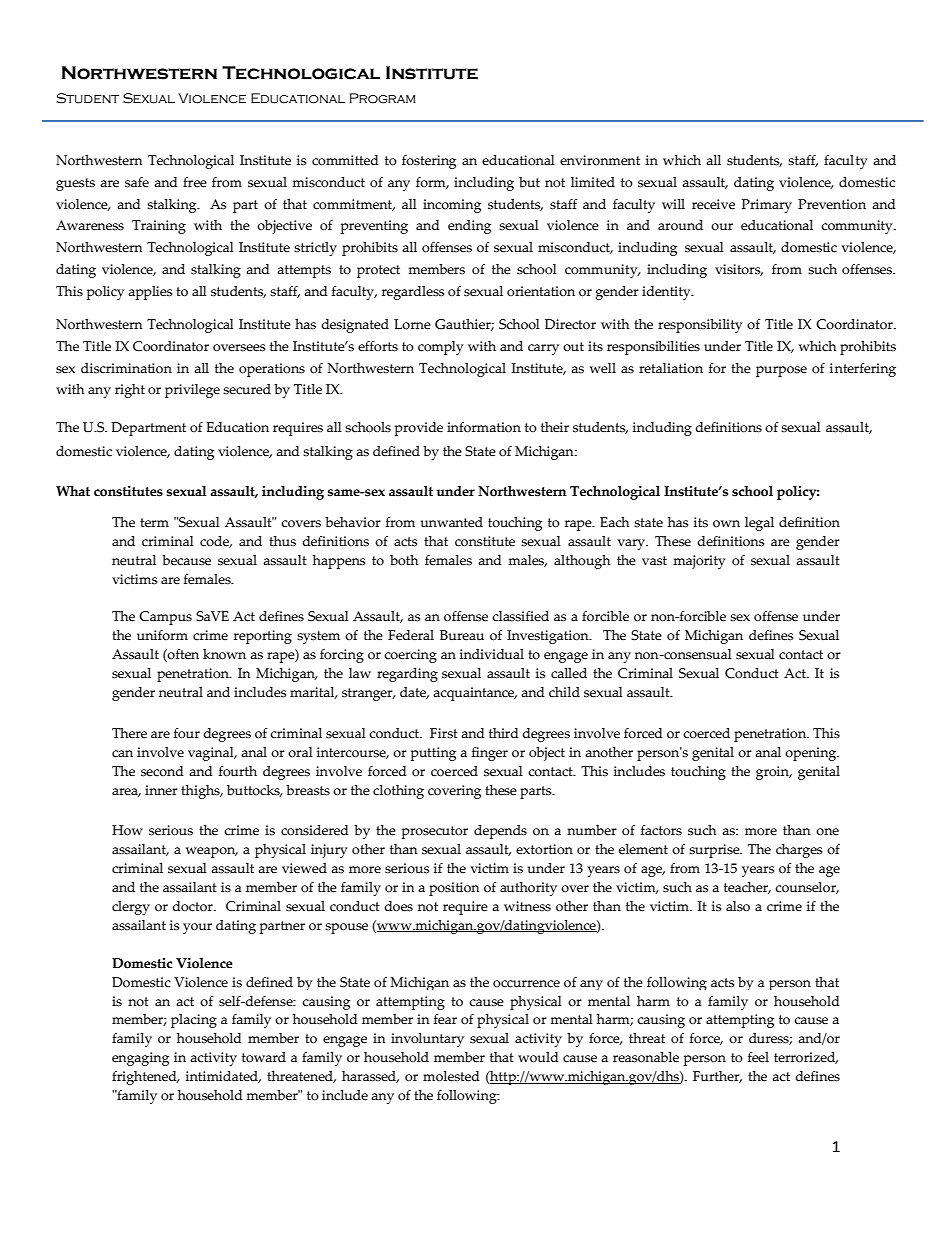  Describe the element at coordinates (799, 851) in the screenshot. I see `charges` at that location.
